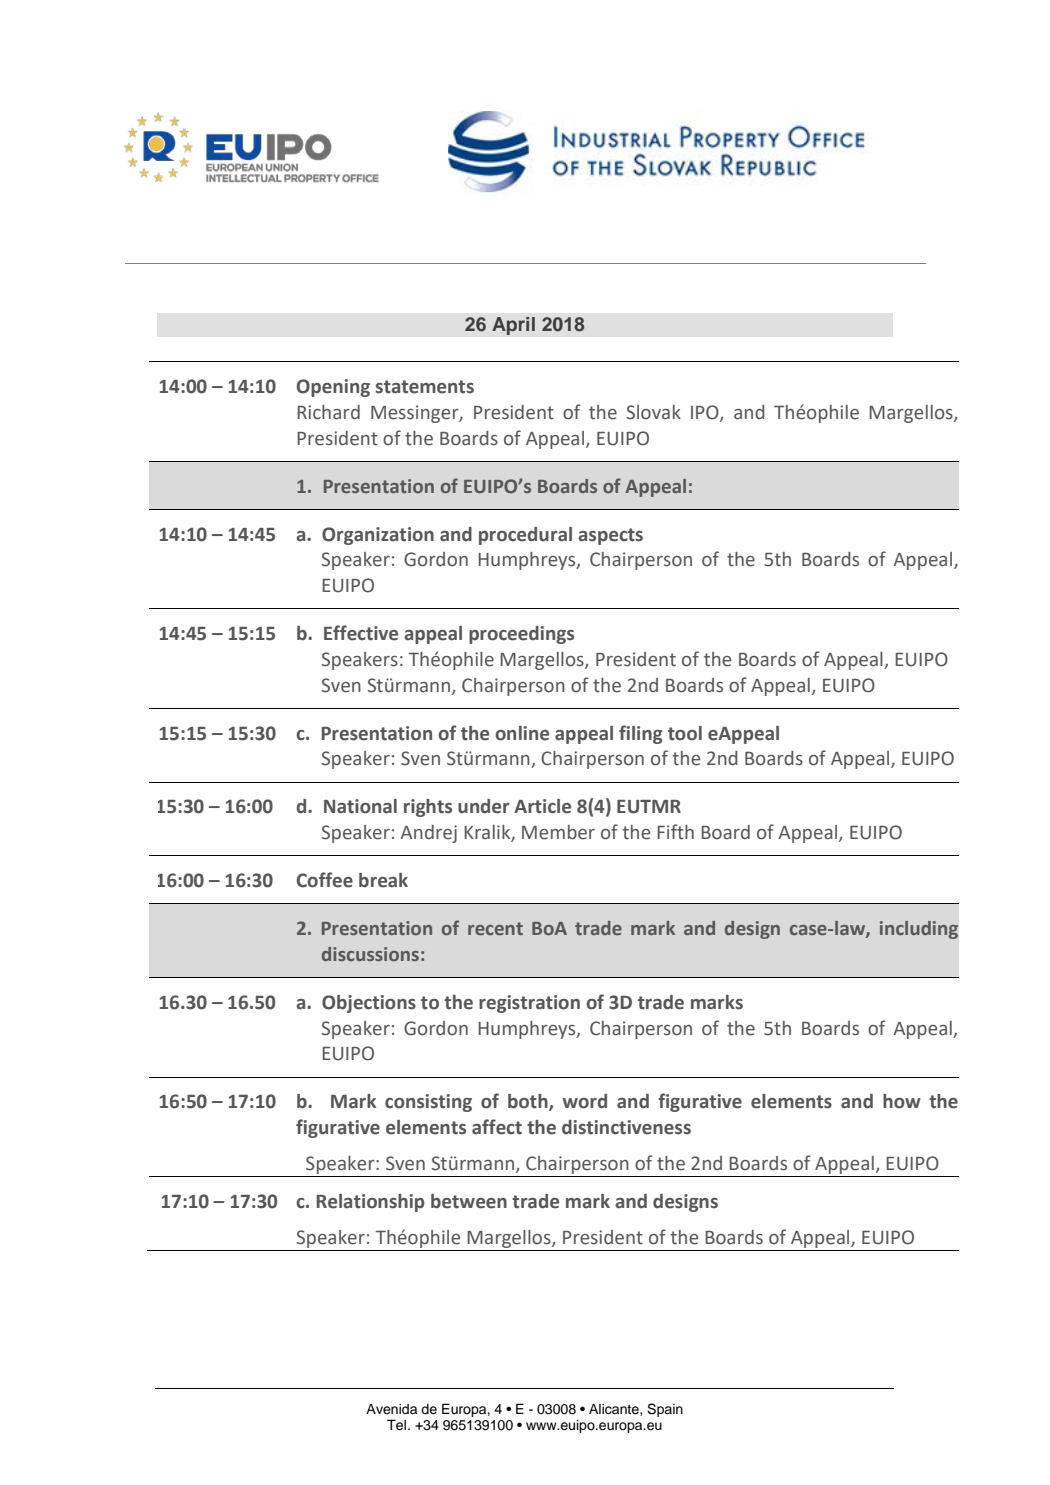  Describe the element at coordinates (685, 733) in the screenshot. I see `tool` at that location.
